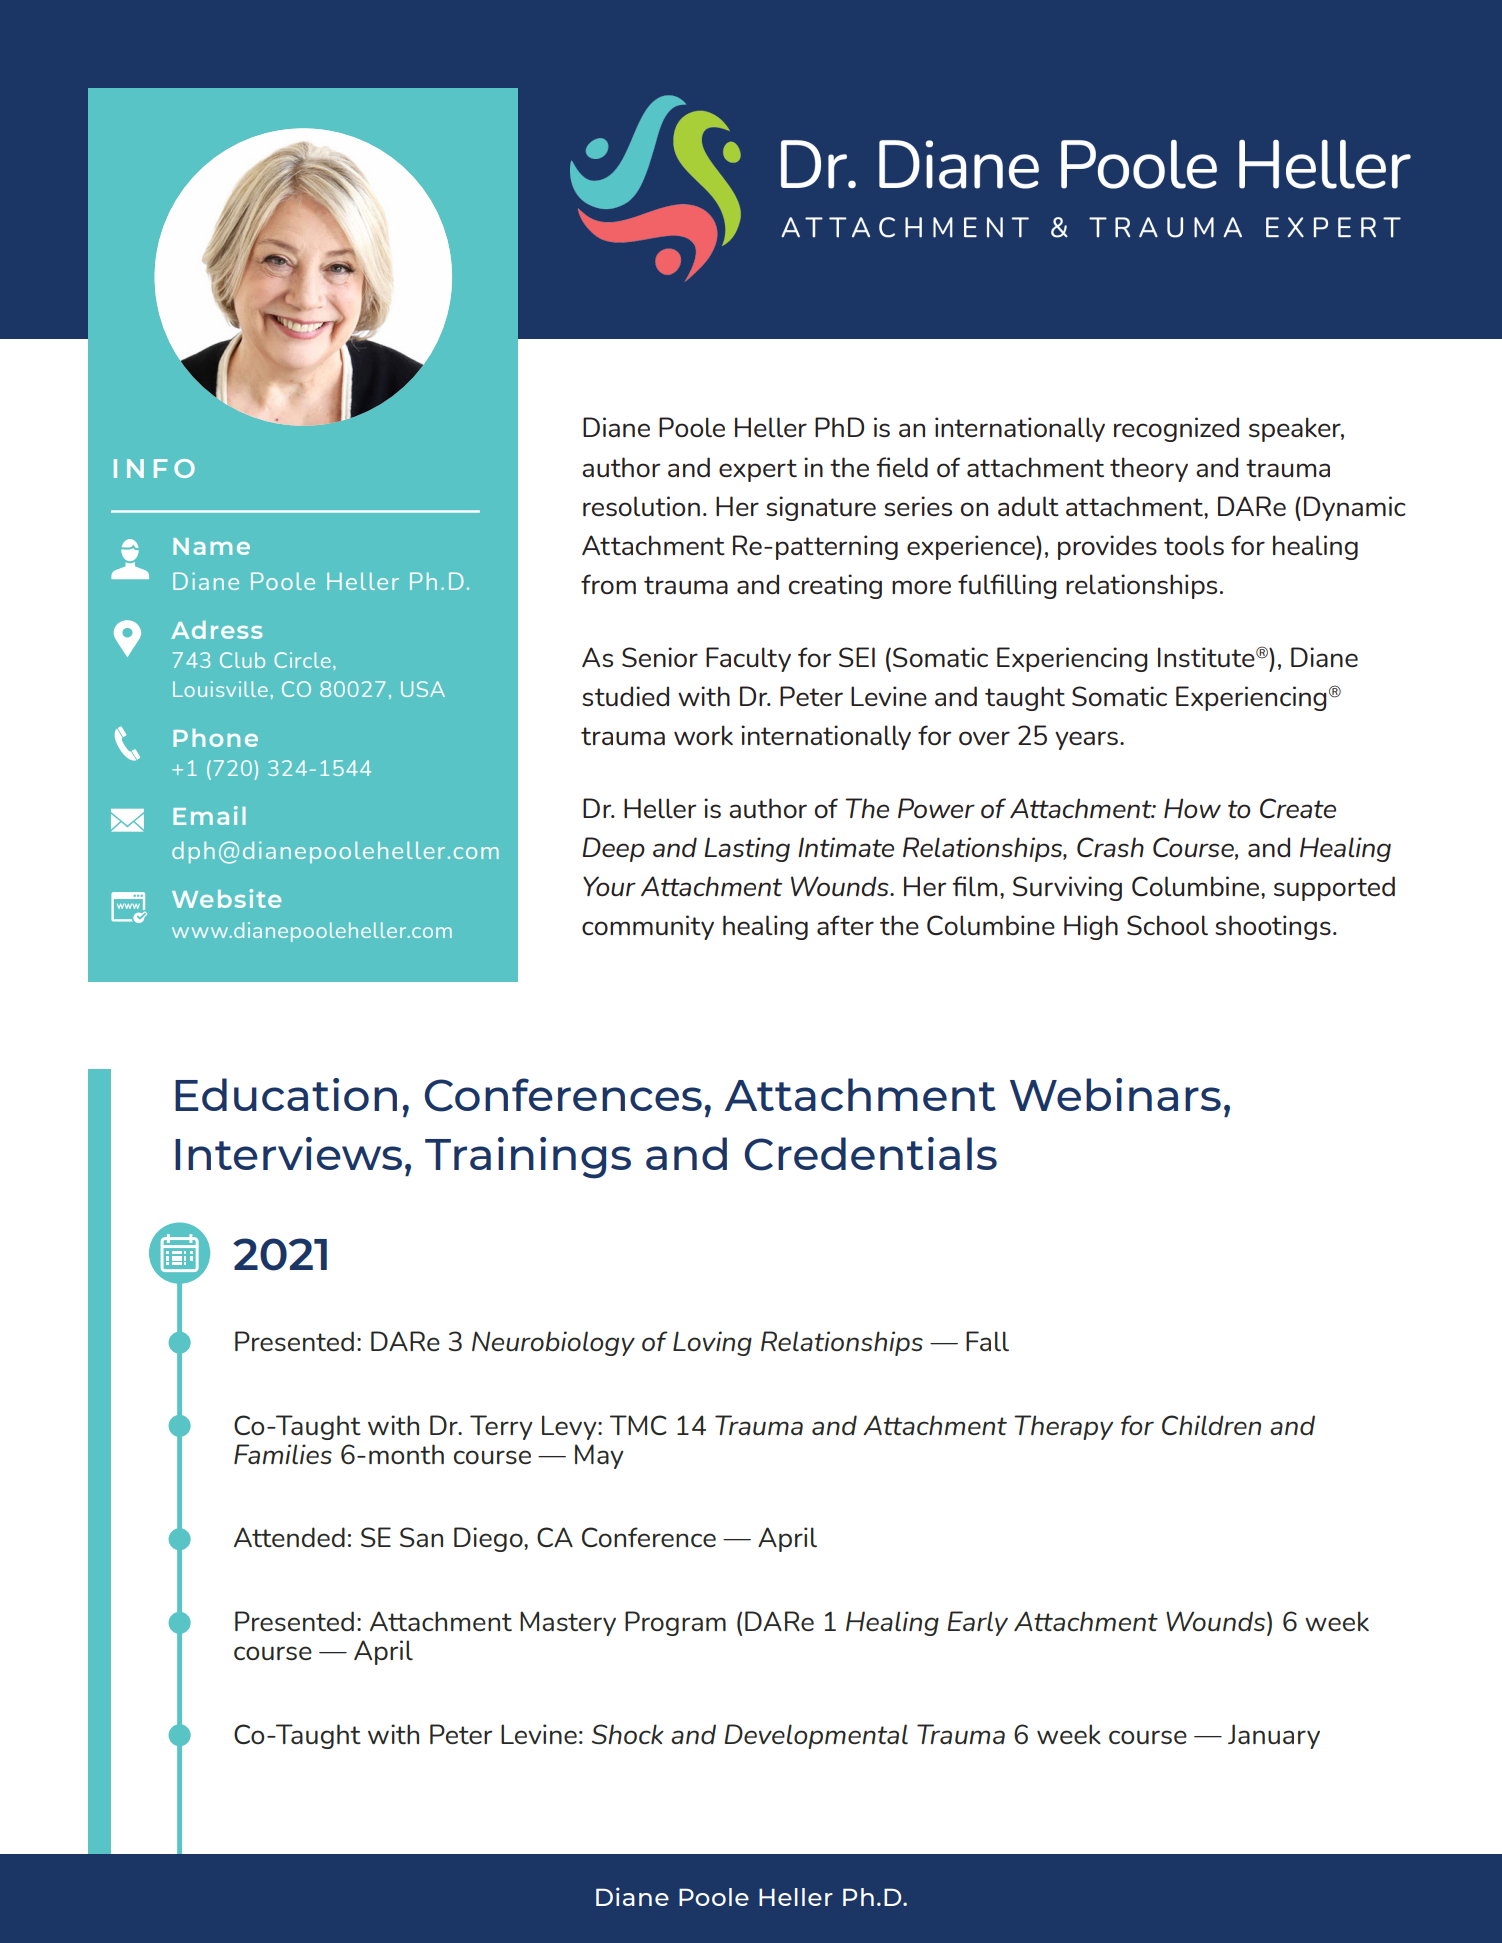  What do you see at coordinates (154, 468) in the screenshot?
I see `INFO` at bounding box center [154, 468].
